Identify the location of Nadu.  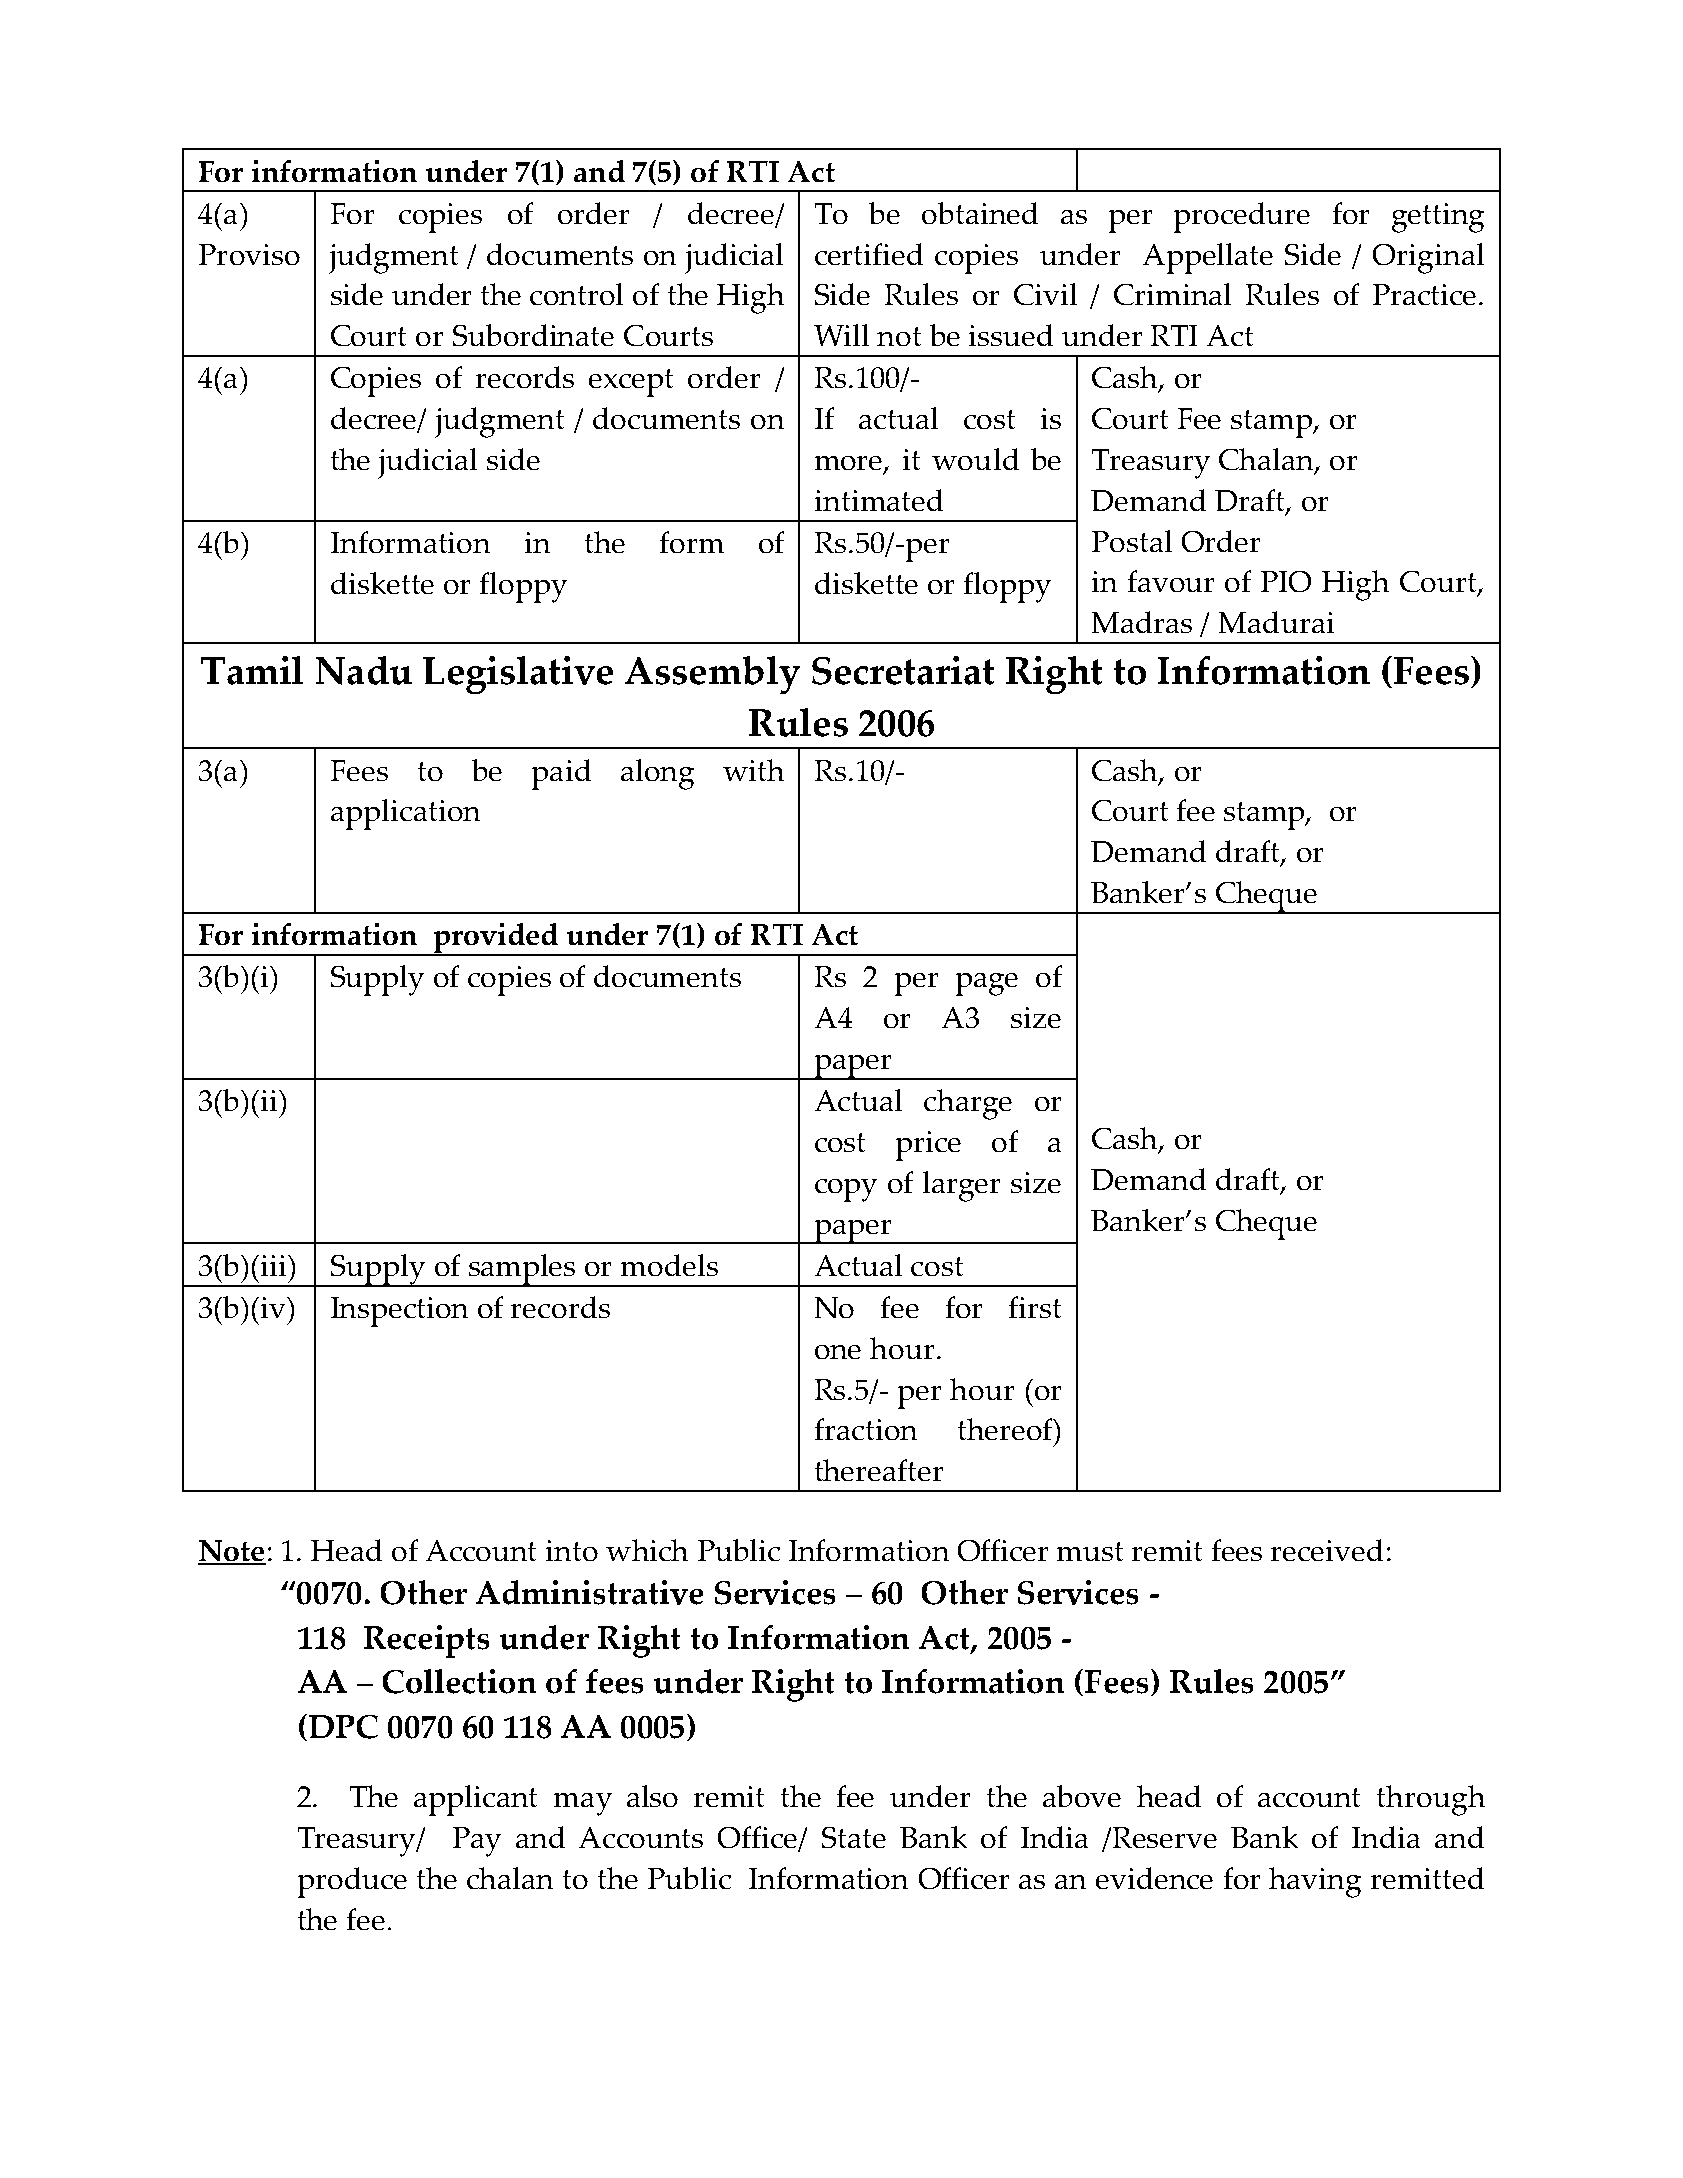
(364, 670).
